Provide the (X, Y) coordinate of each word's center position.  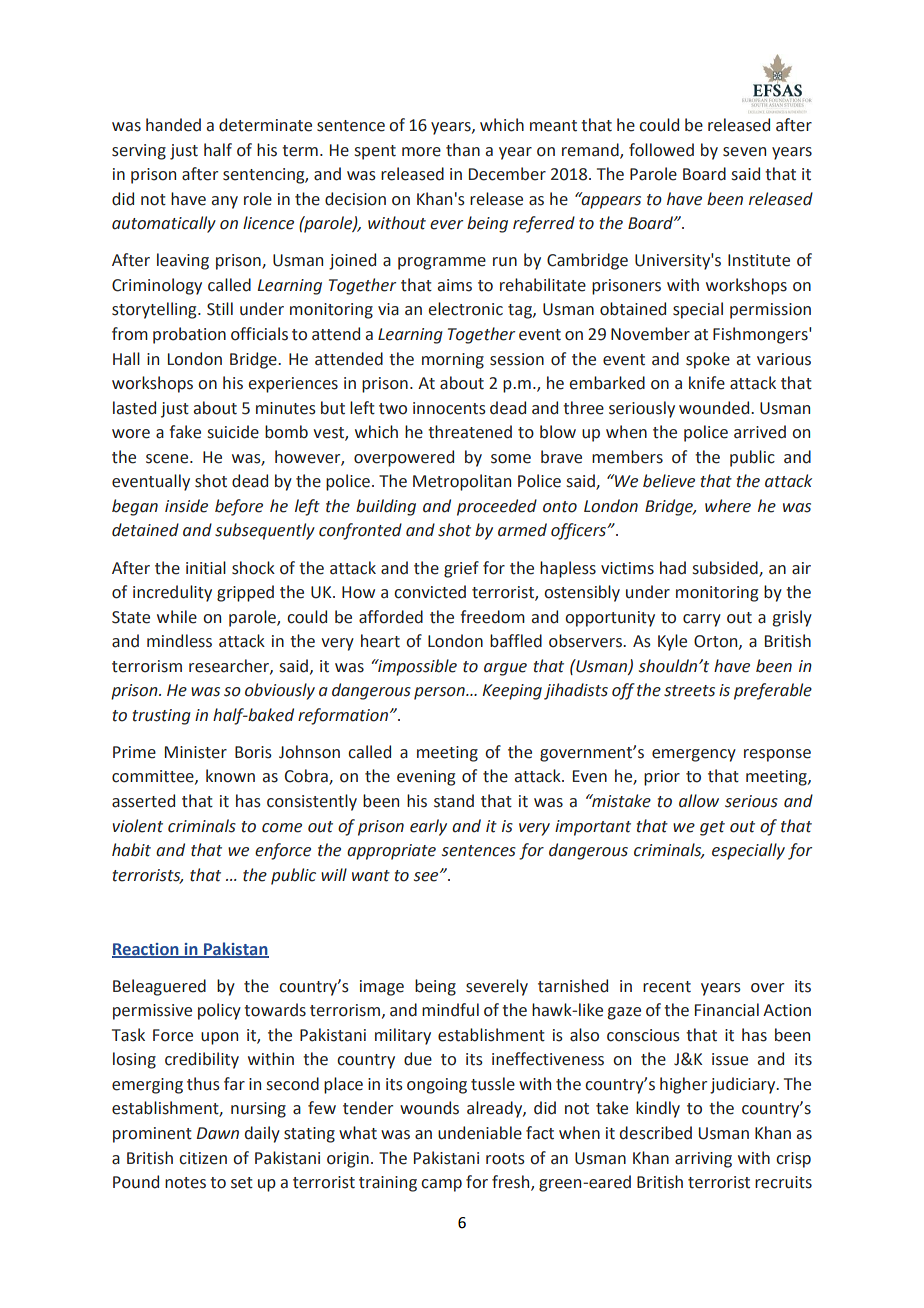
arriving (703, 1160)
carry (702, 620)
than (463, 150)
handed (173, 125)
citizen (203, 1158)
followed (661, 150)
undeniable (480, 1133)
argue (505, 669)
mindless (179, 641)
